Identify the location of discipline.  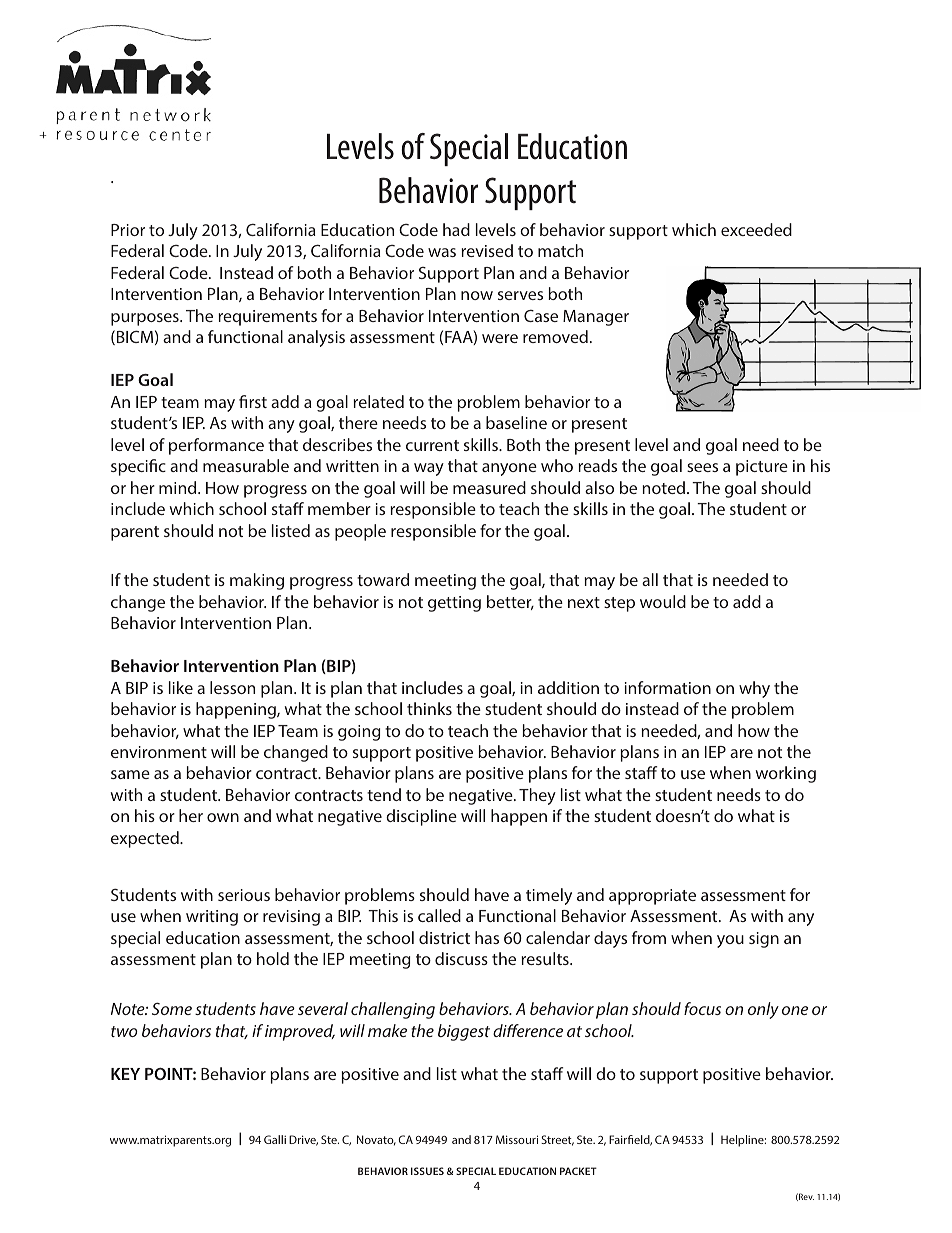
(421, 817).
